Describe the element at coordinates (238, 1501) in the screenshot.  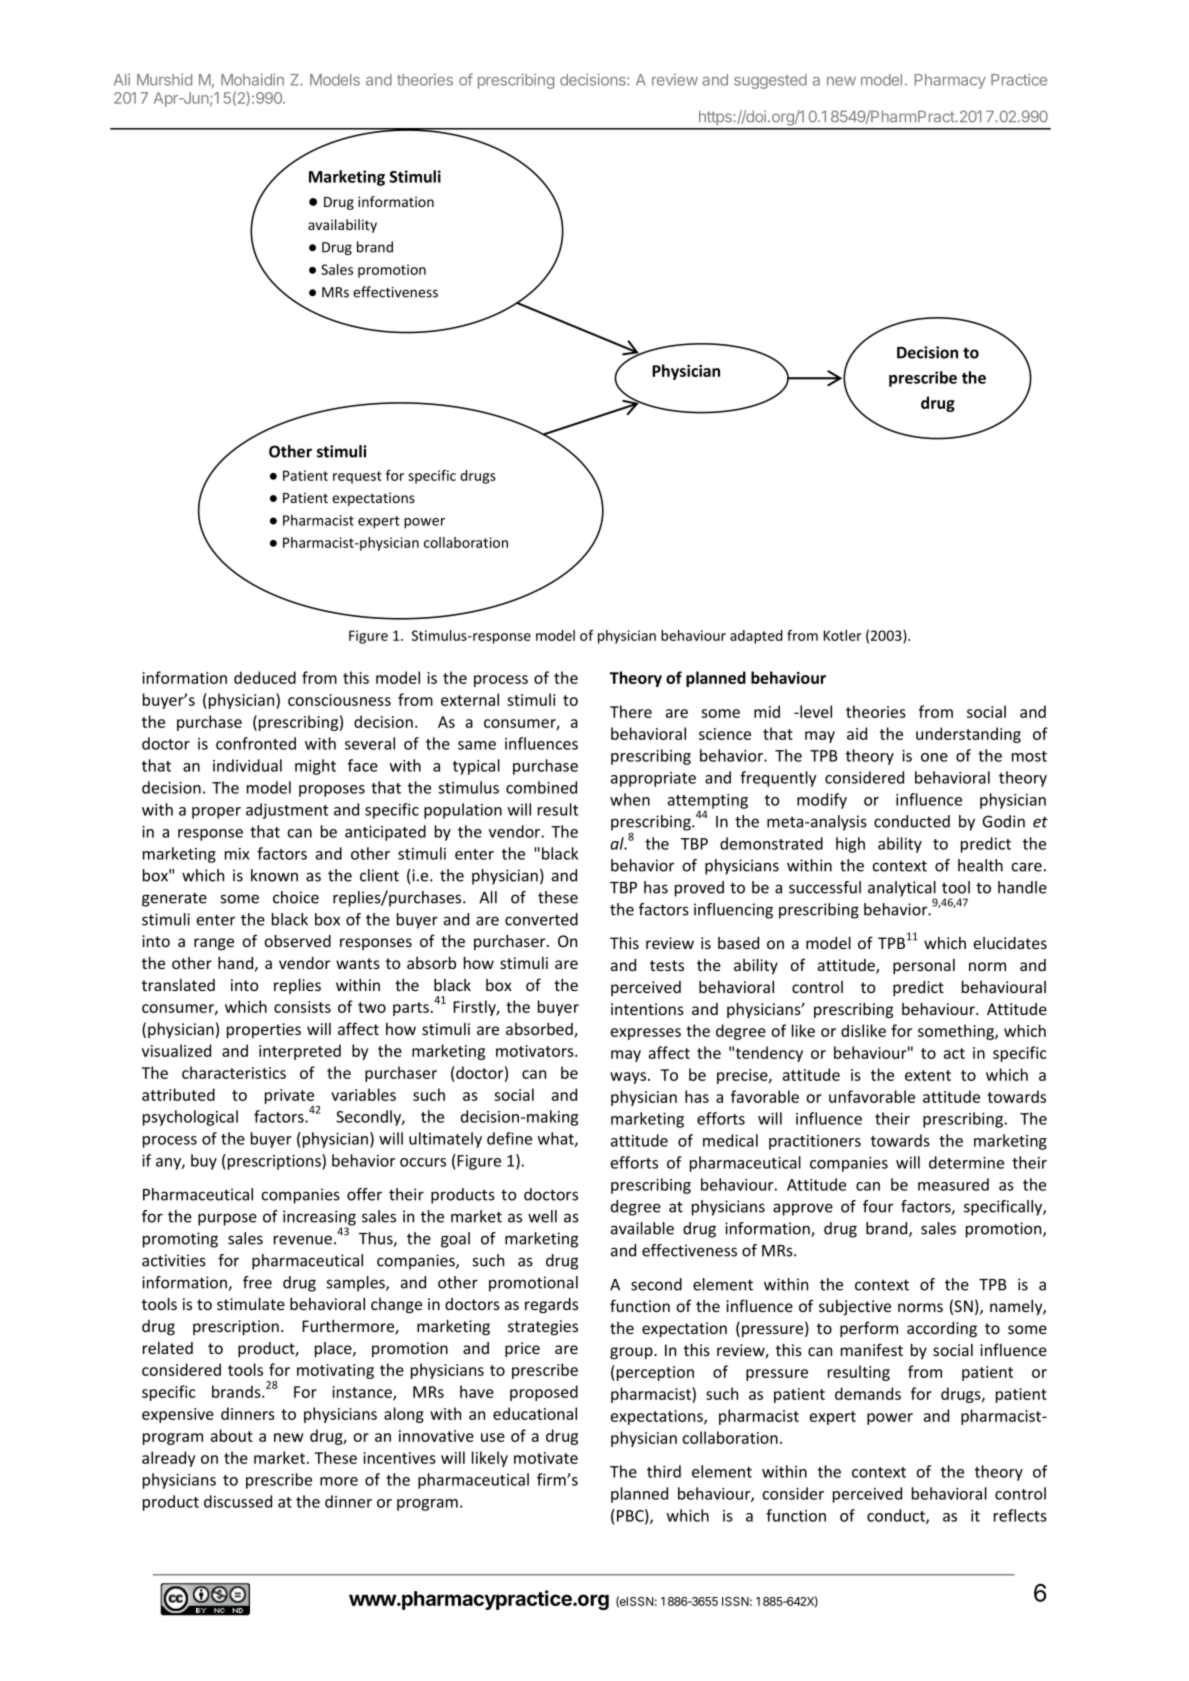
I see `discussed` at that location.
